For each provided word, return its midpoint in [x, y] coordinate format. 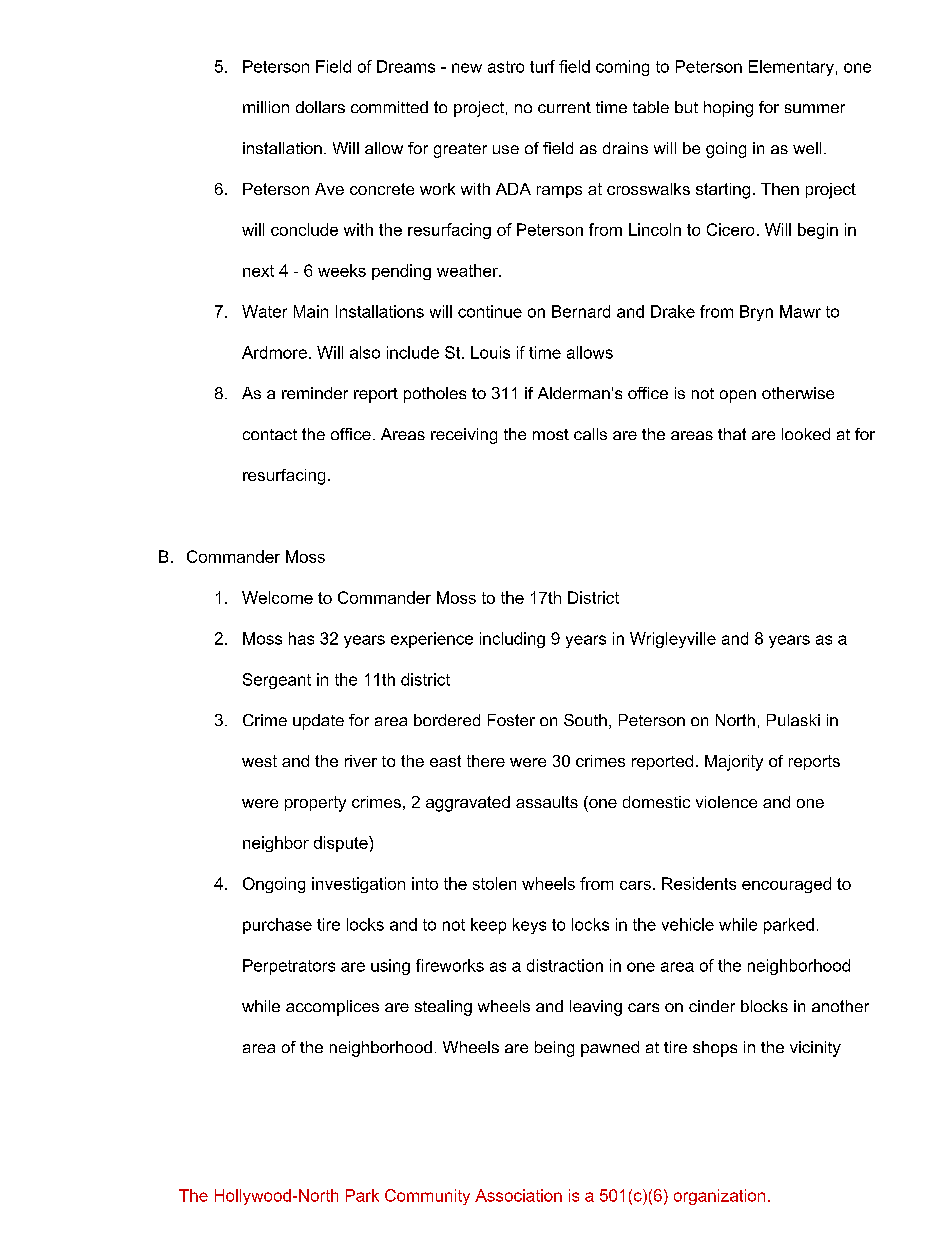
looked [806, 434]
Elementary [791, 68]
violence [726, 802]
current [564, 107]
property [315, 804]
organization [719, 1197]
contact [270, 434]
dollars [320, 107]
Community [427, 1197]
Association [518, 1195]
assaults [547, 802]
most [551, 434]
